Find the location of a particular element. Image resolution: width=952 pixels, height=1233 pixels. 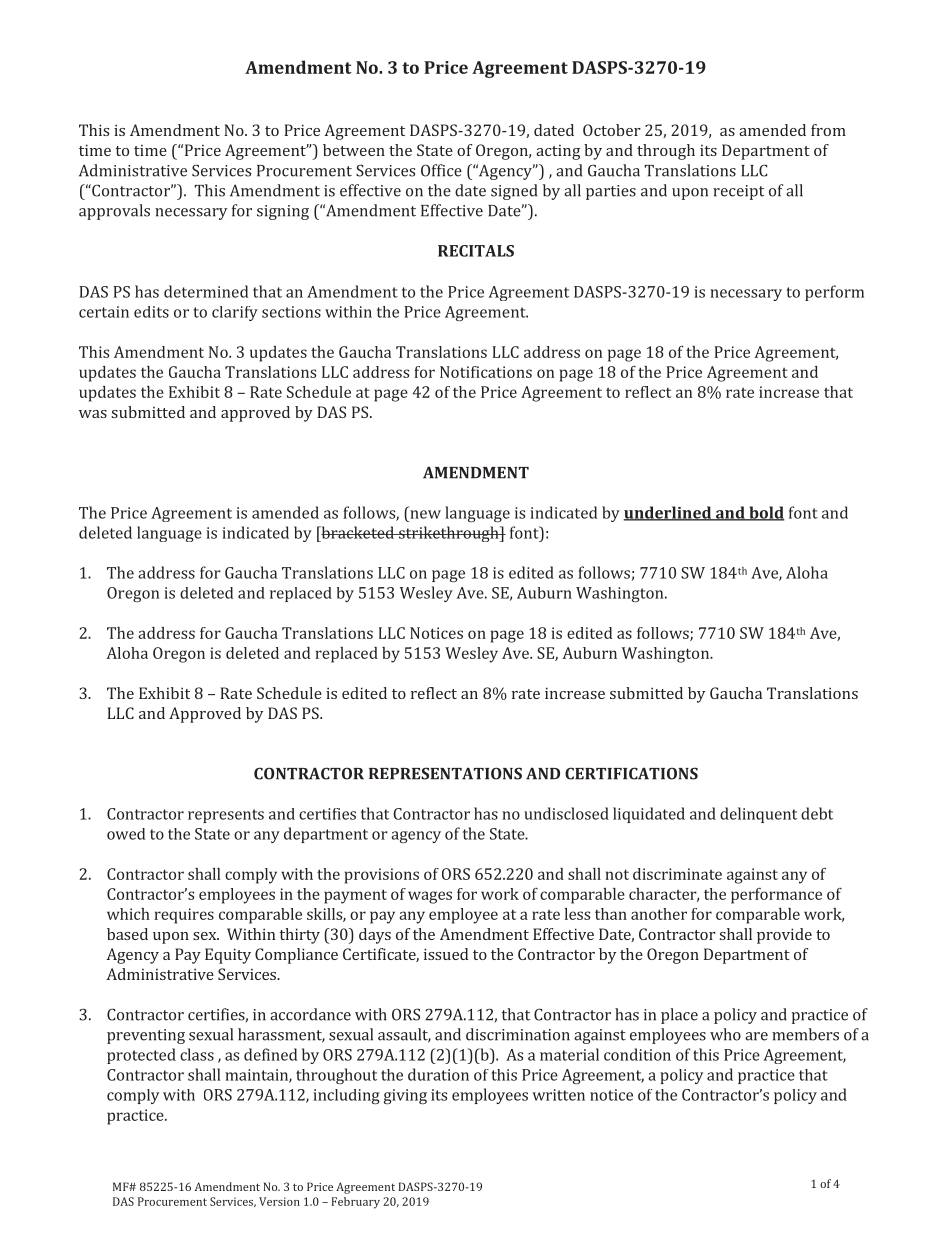

receipt is located at coordinates (738, 192).
